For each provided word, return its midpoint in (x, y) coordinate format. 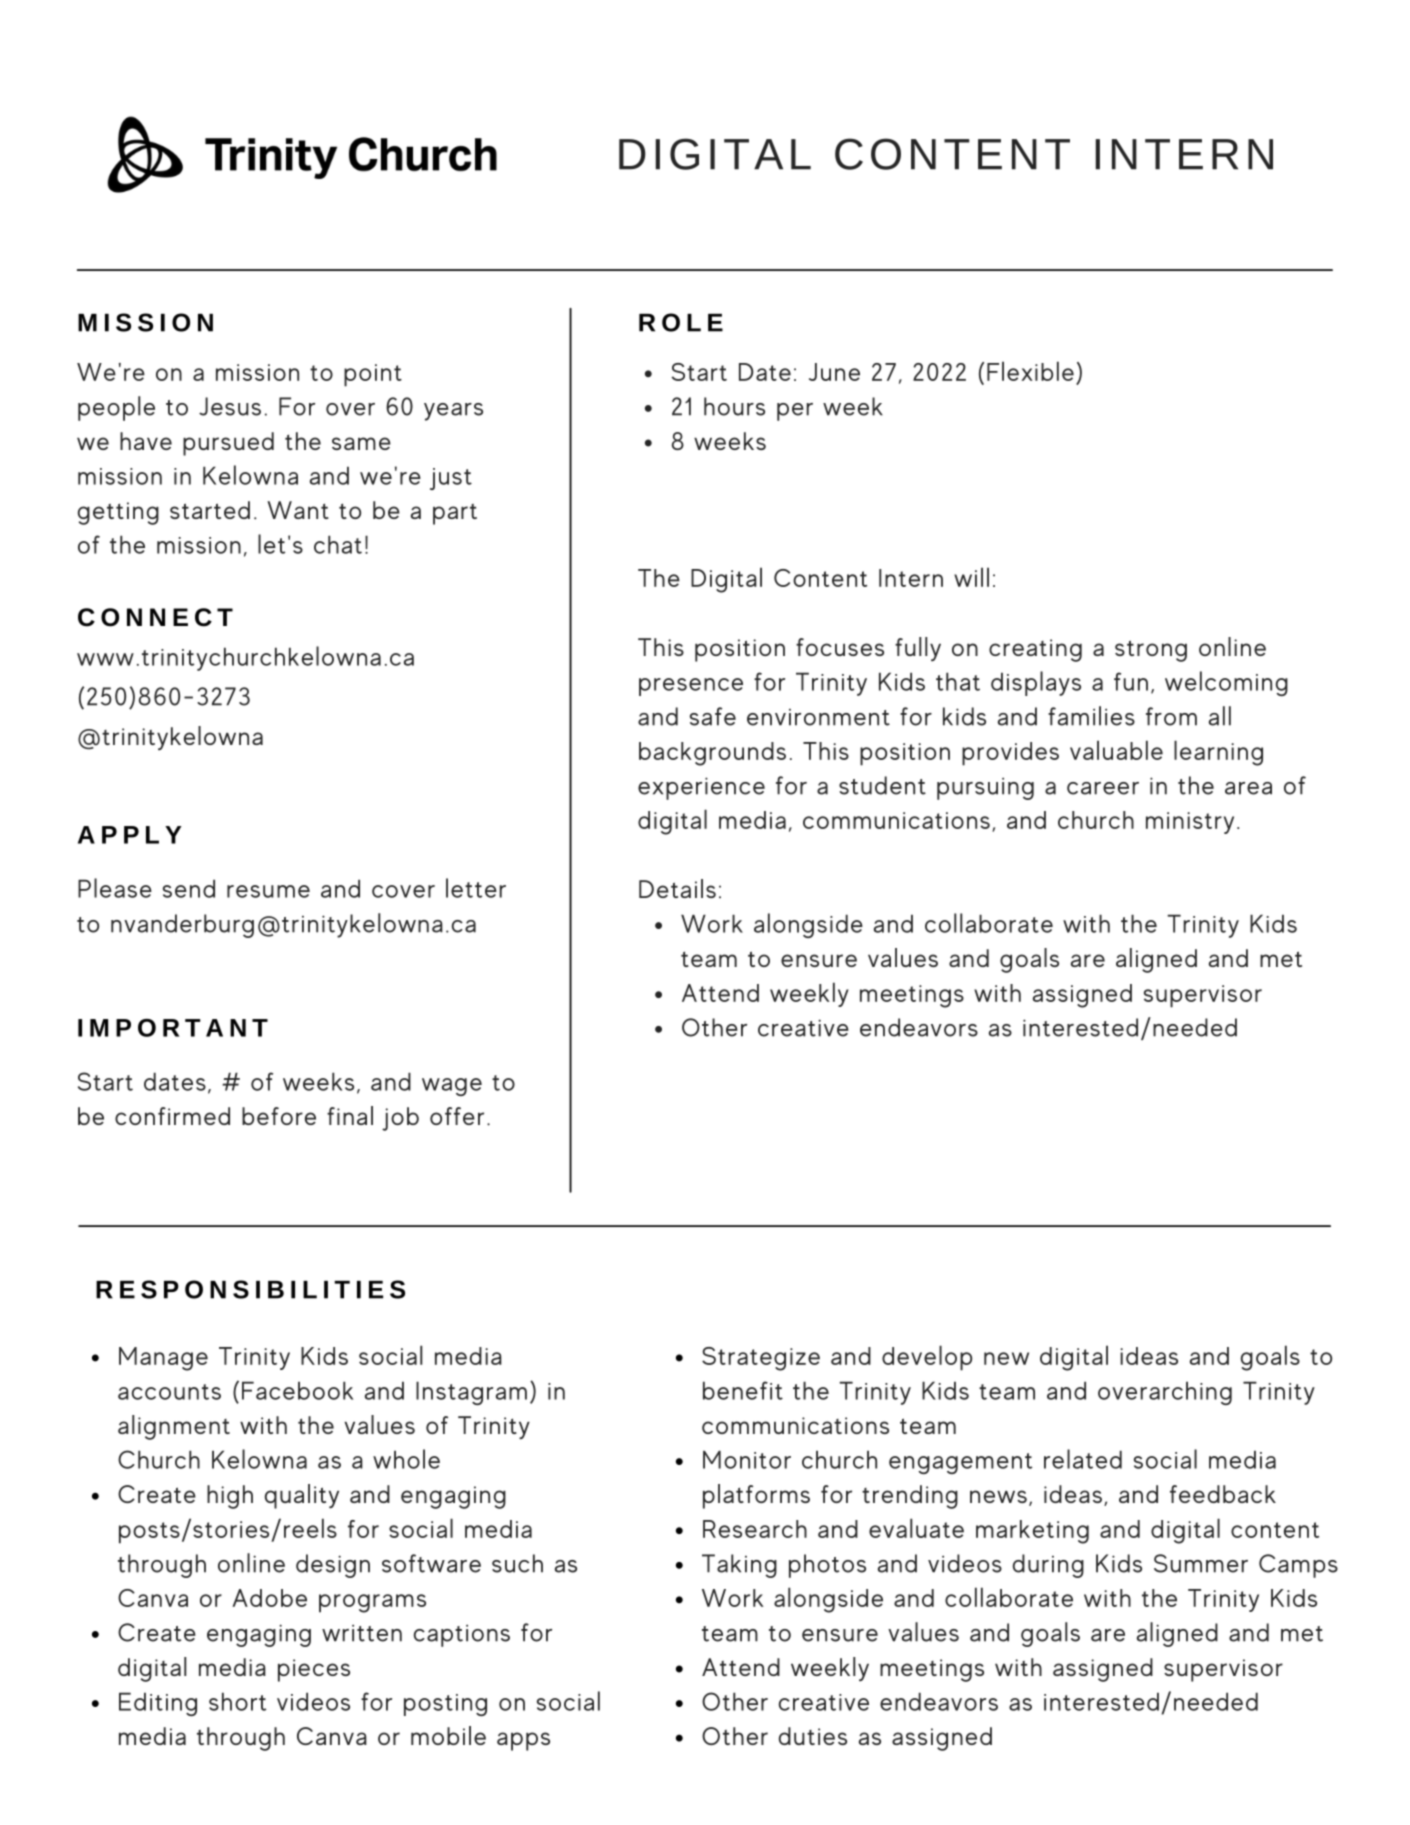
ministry (1190, 823)
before (279, 1116)
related (1083, 1459)
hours (734, 406)
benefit (743, 1390)
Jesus (230, 406)
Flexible (1030, 371)
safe (713, 716)
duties (813, 1736)
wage (452, 1087)
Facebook (297, 1390)
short (237, 1701)
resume (268, 891)
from (1171, 716)
